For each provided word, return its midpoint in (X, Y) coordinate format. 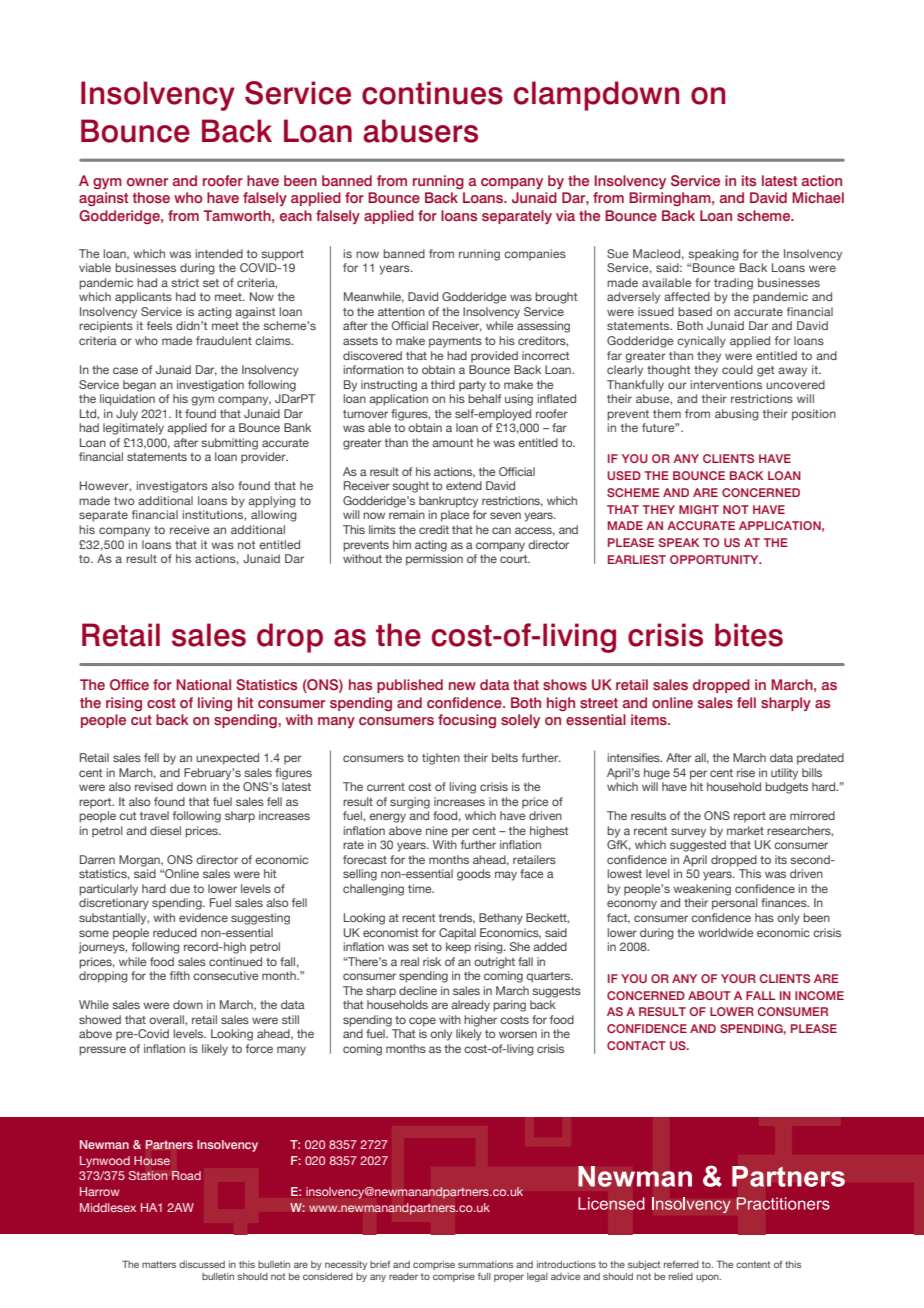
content (753, 1264)
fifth (180, 975)
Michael (818, 197)
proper (509, 1278)
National (203, 684)
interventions (726, 384)
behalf (484, 398)
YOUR (738, 978)
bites (749, 635)
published (410, 686)
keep (458, 948)
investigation (210, 386)
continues (432, 93)
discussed (202, 1264)
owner (147, 182)
